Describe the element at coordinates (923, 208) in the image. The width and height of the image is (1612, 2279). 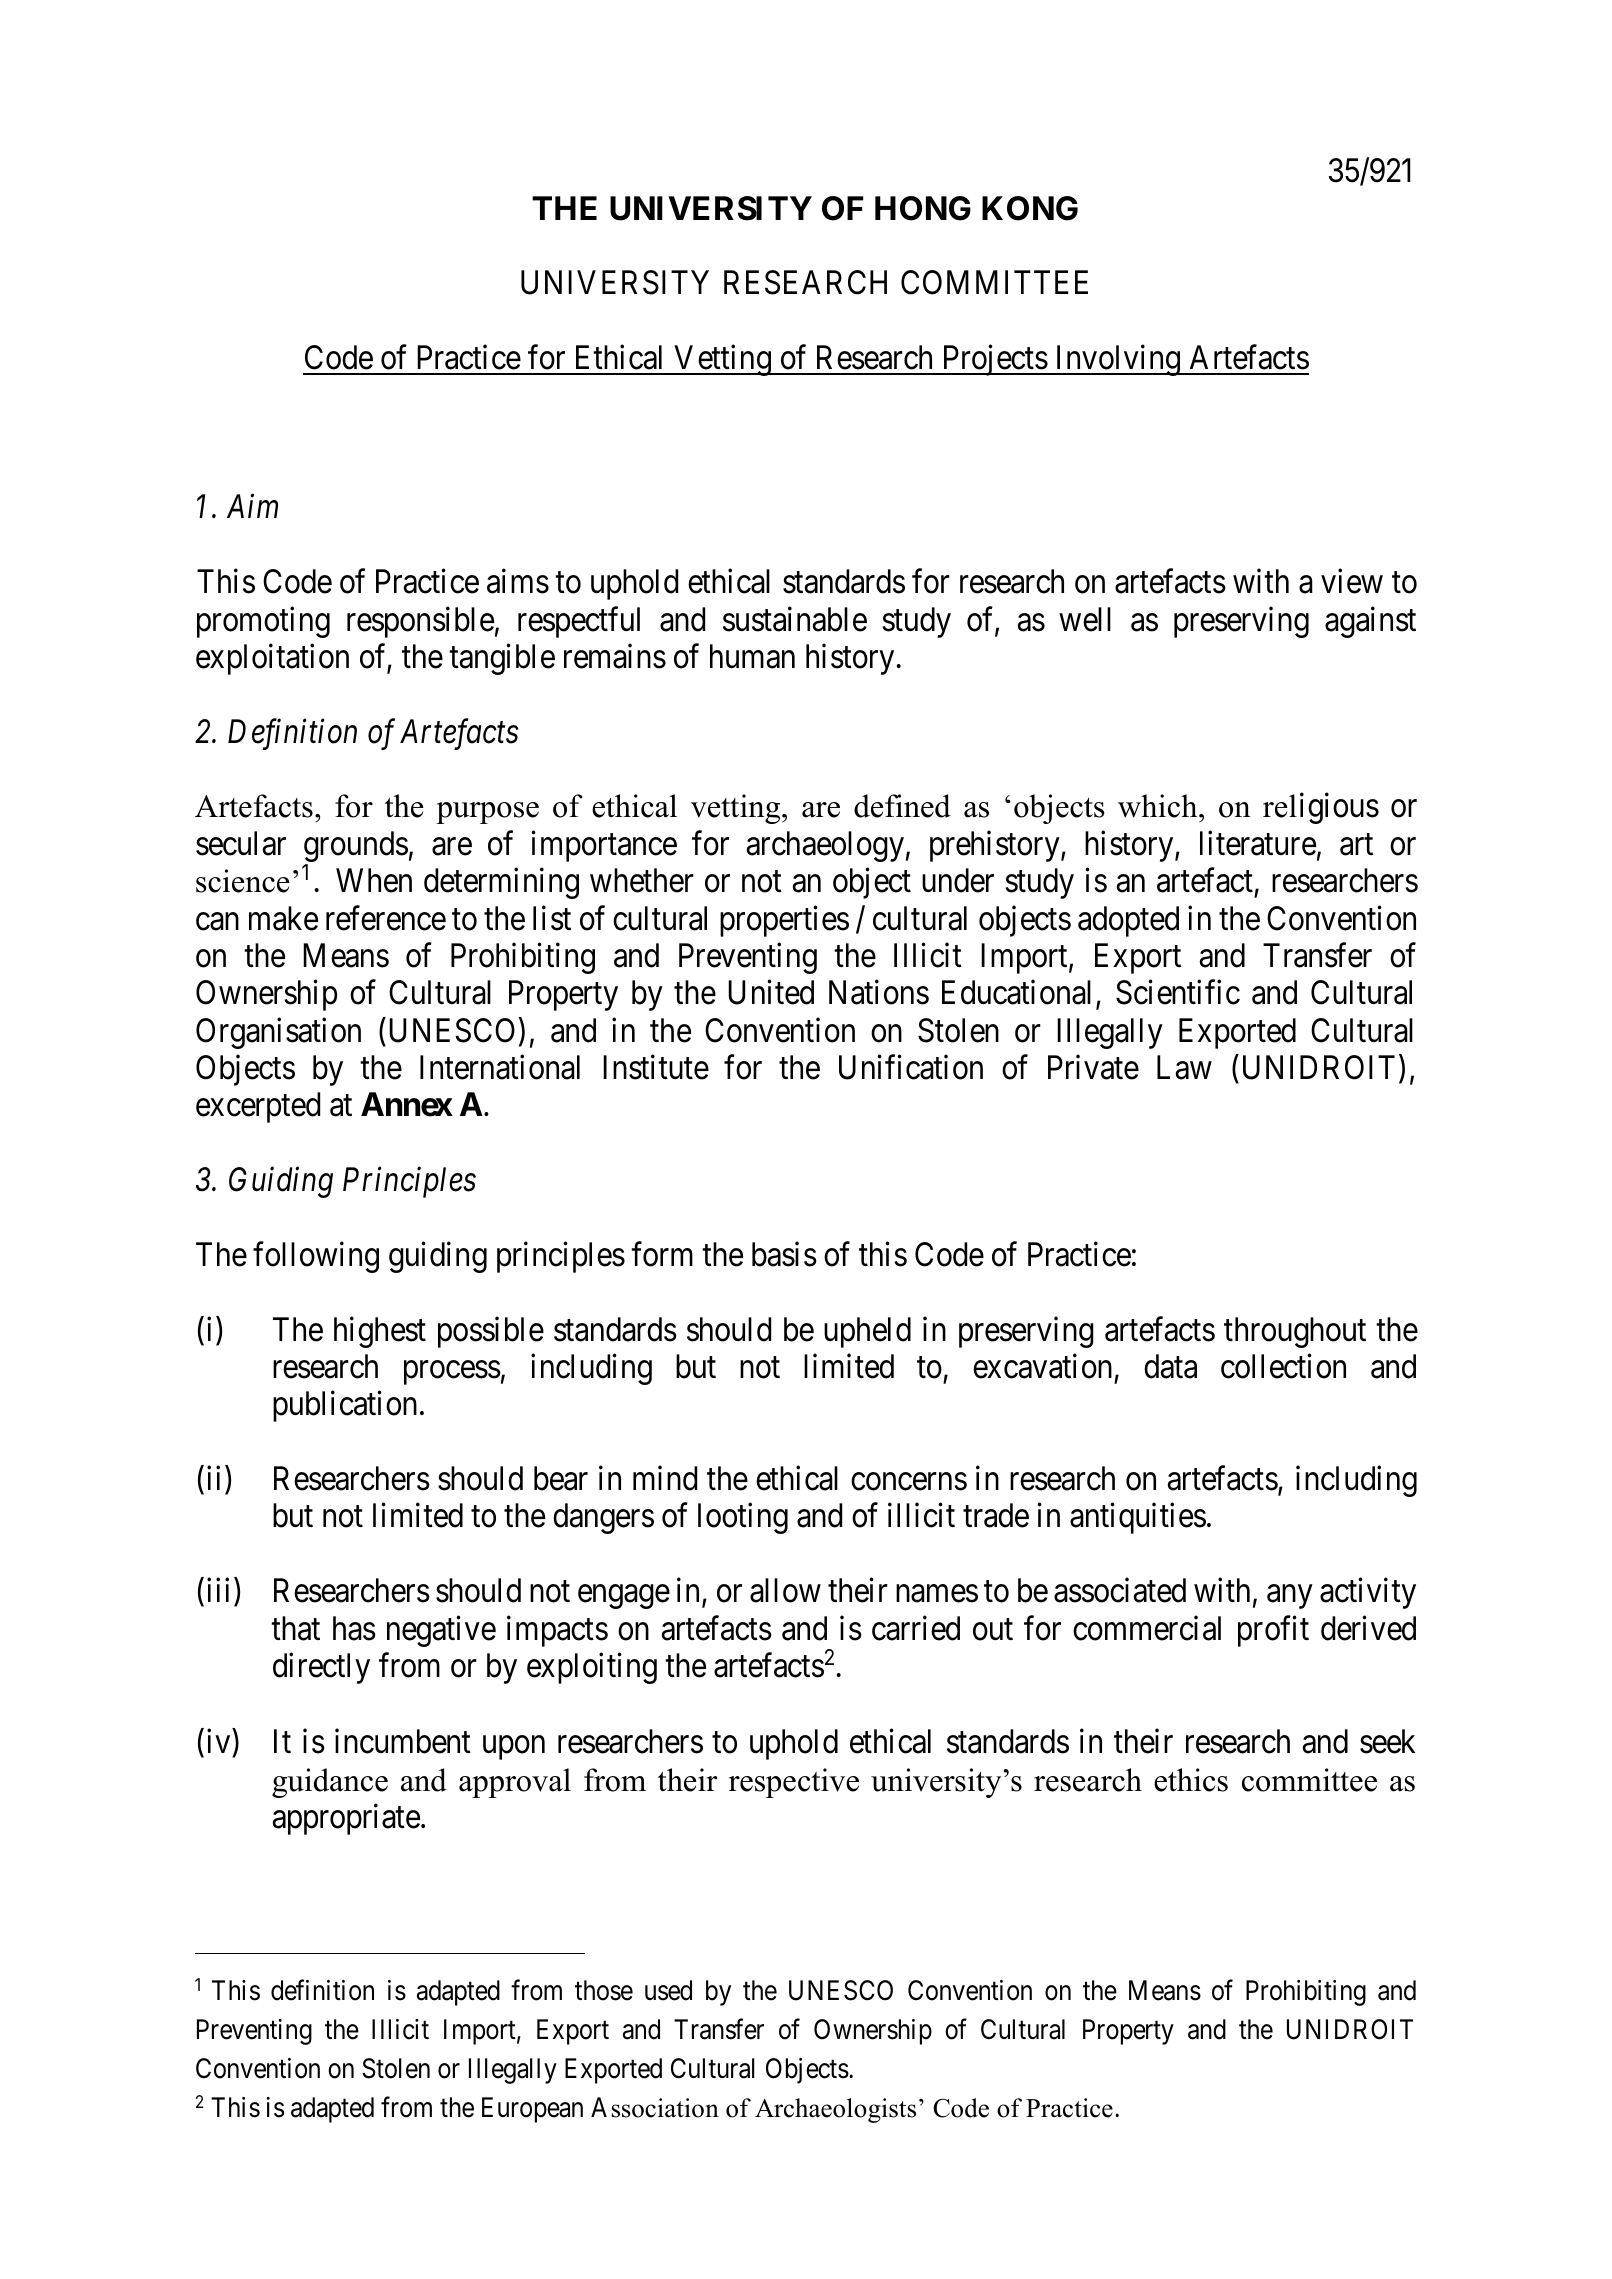
I see `HONG` at that location.
